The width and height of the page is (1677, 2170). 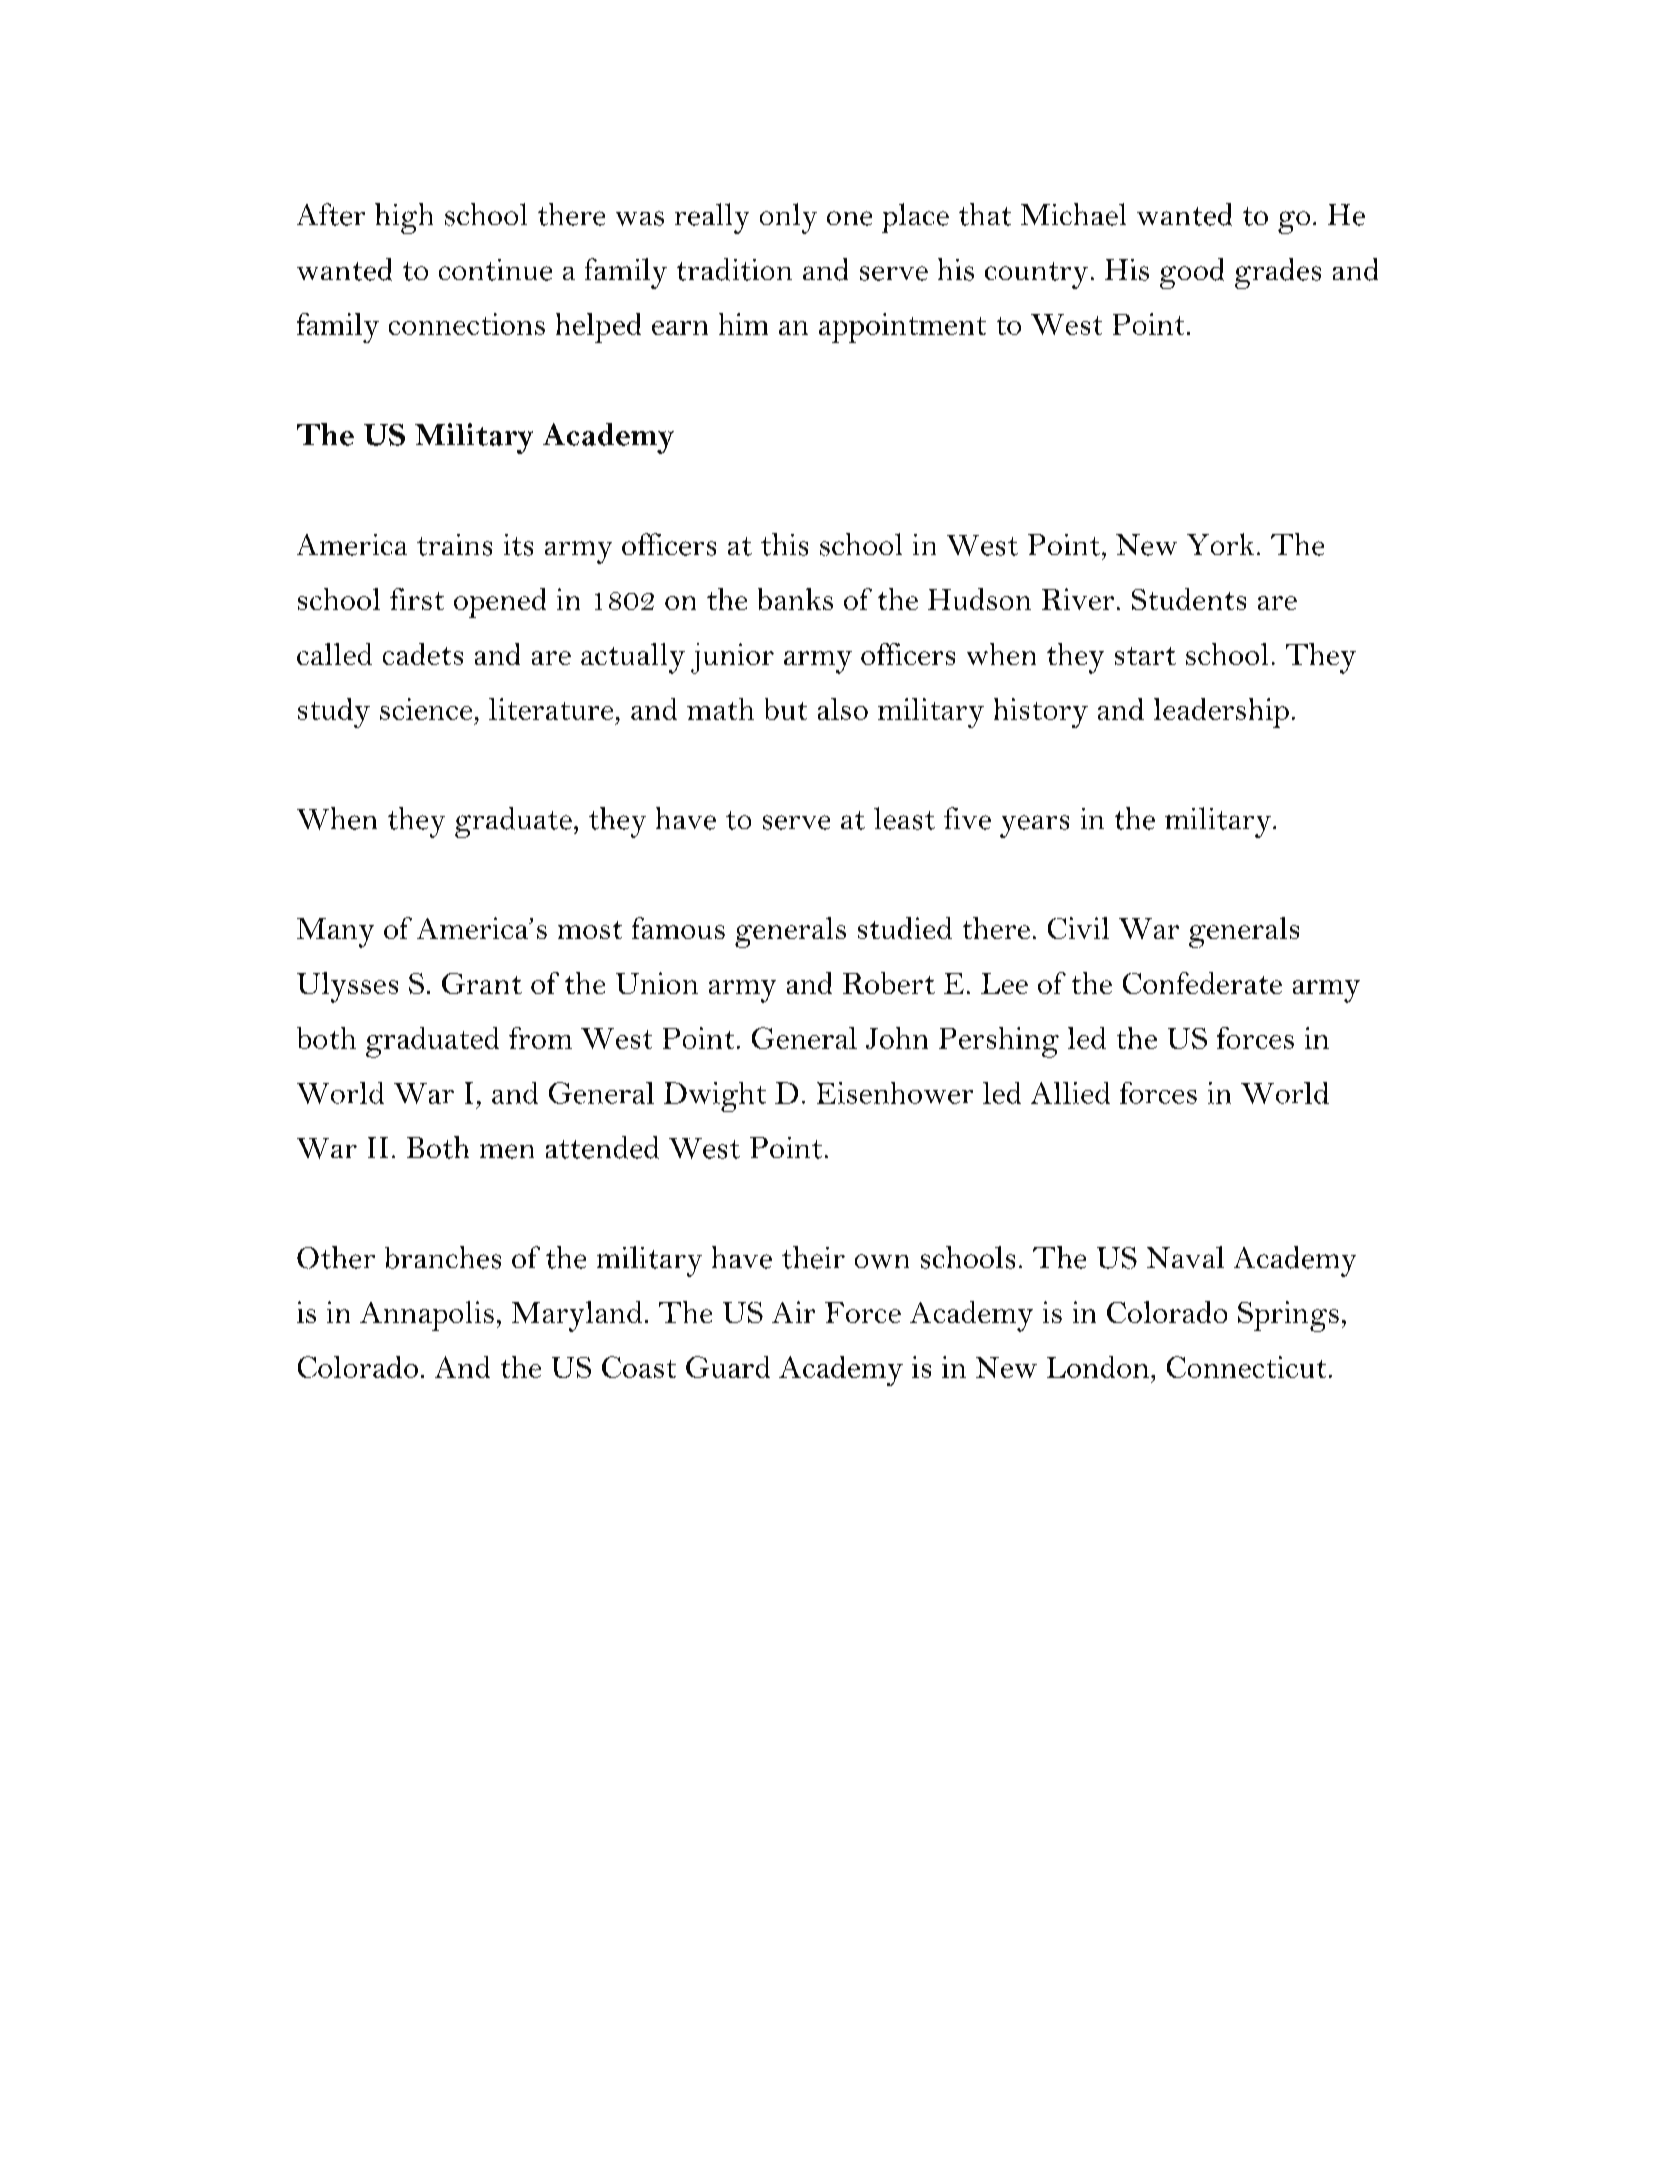 I want to click on Annapolis, so click(x=427, y=1316).
